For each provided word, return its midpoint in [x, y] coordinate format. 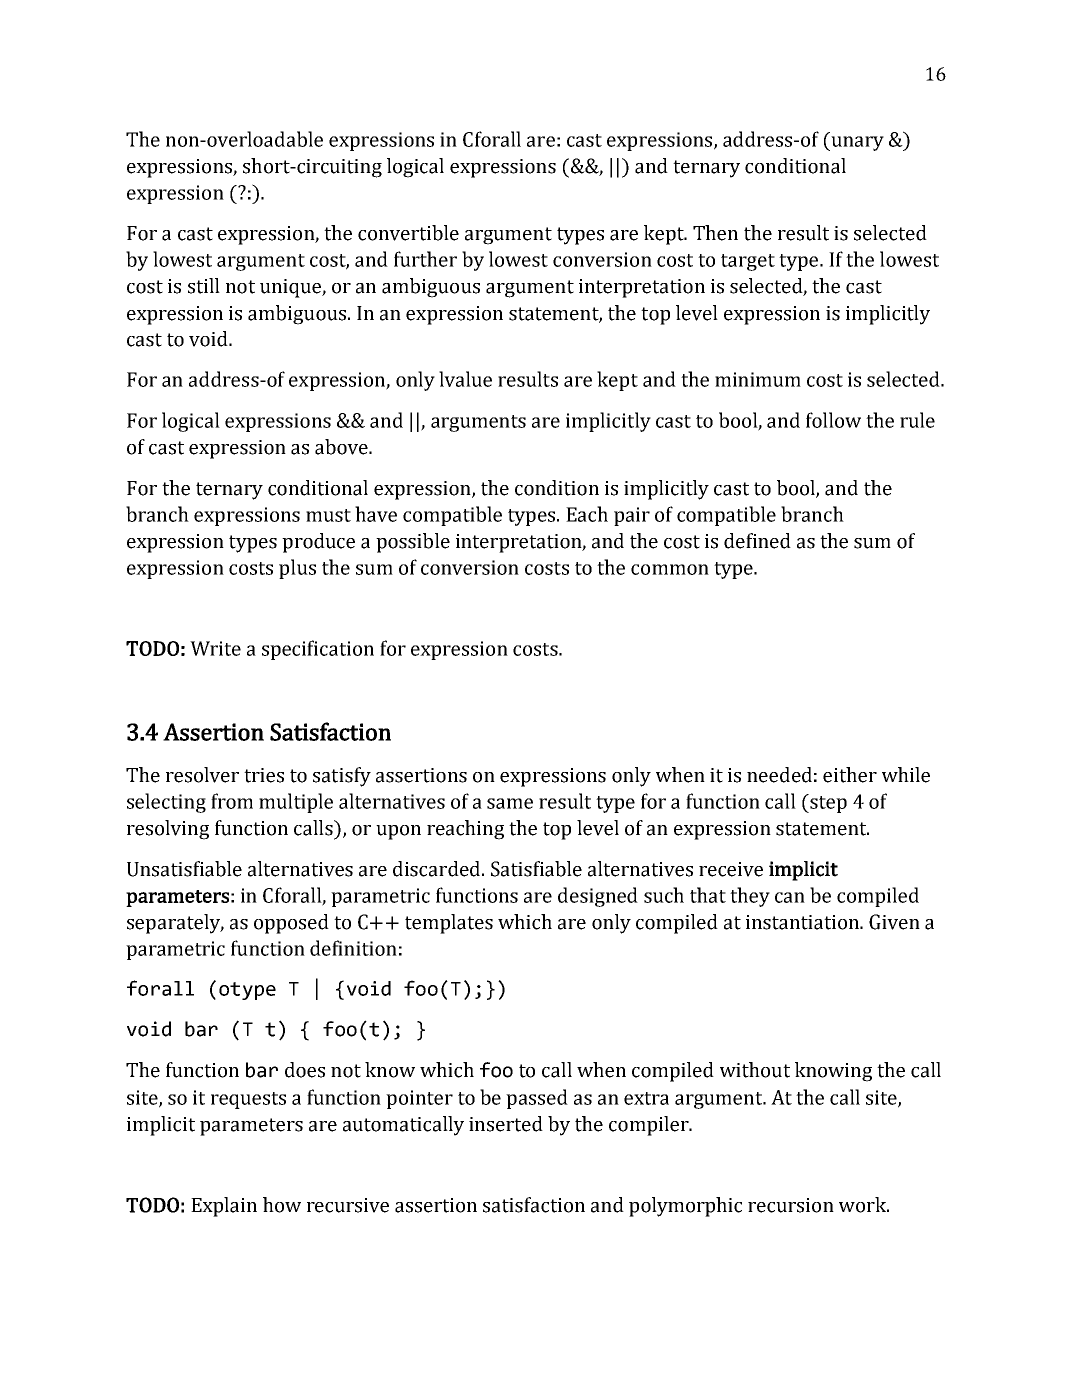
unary [856, 143]
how [282, 1205]
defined [757, 541]
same [510, 803]
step [827, 803]
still [204, 286]
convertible [408, 233]
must [328, 515]
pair [632, 516]
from [232, 801]
